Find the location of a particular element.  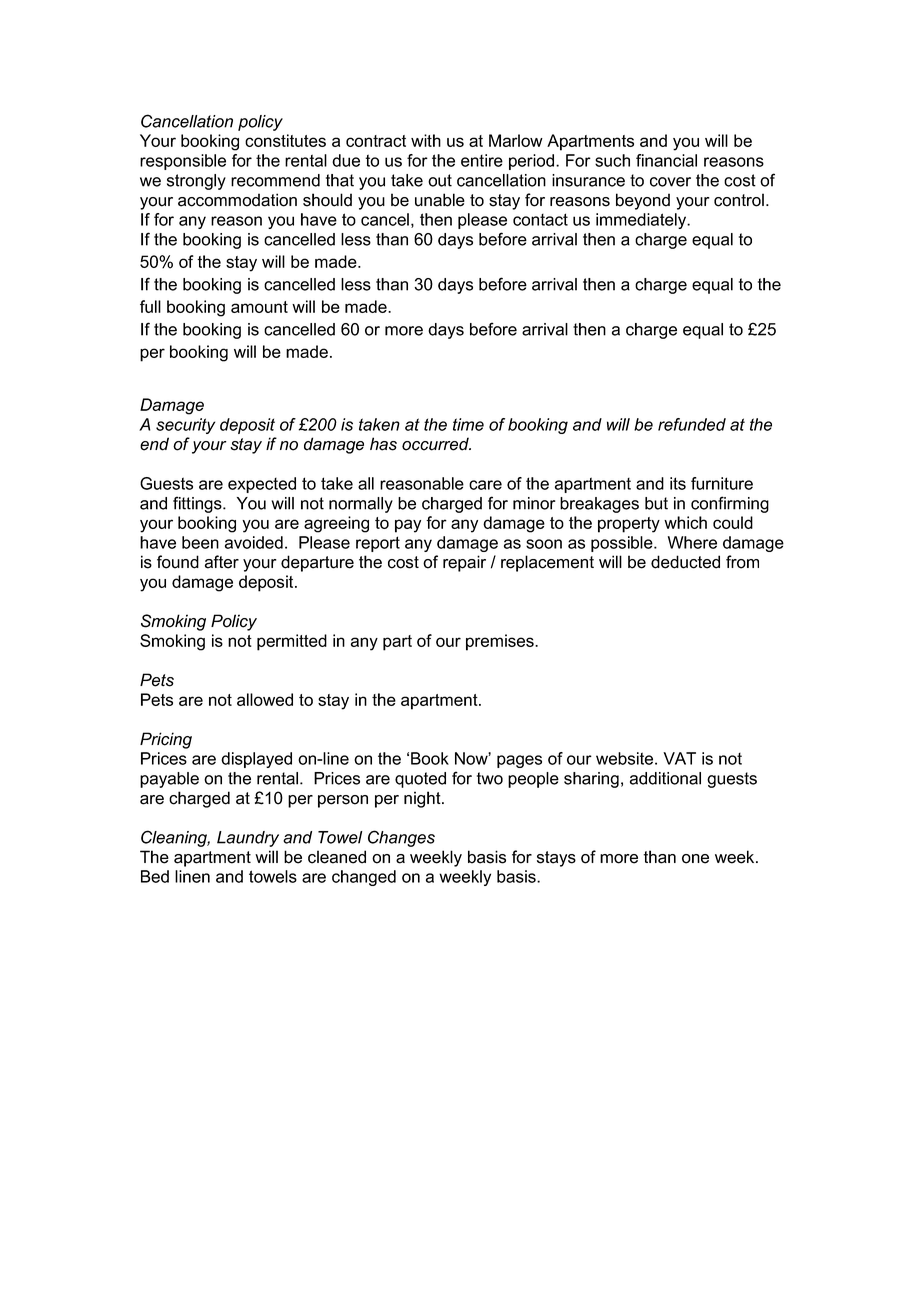

refunded is located at coordinates (692, 424).
